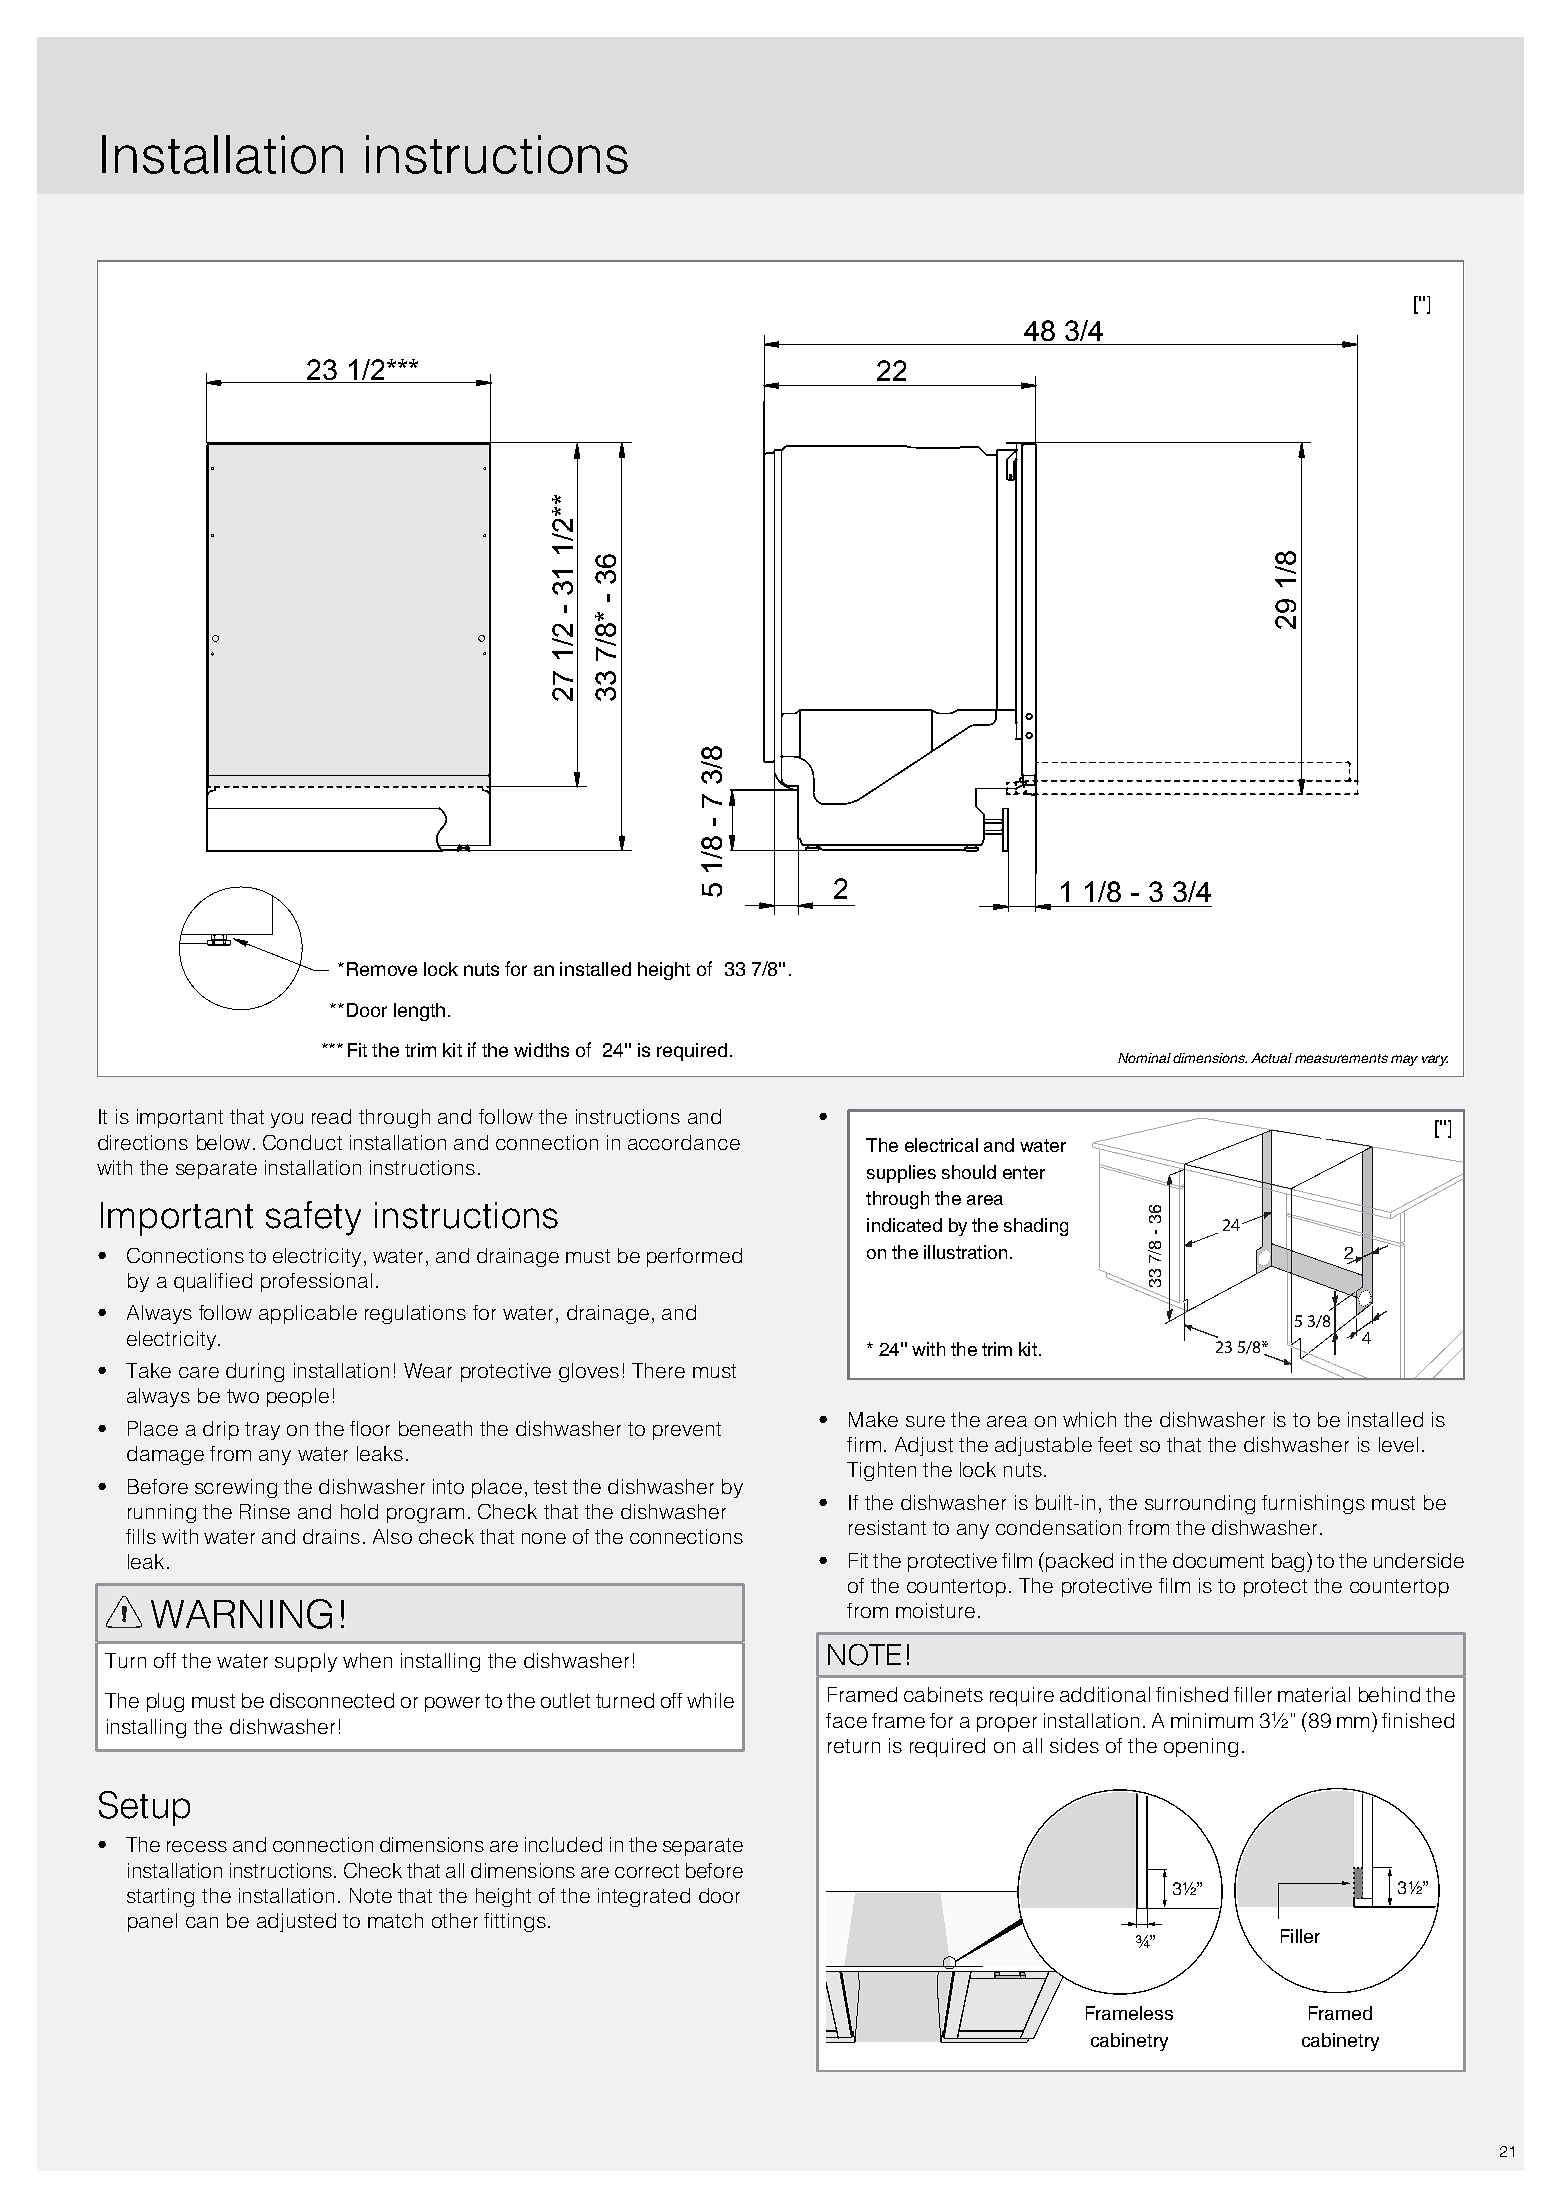 This page has height=2208, width=1561. What do you see at coordinates (1201, 1747) in the page?
I see `opening` at bounding box center [1201, 1747].
